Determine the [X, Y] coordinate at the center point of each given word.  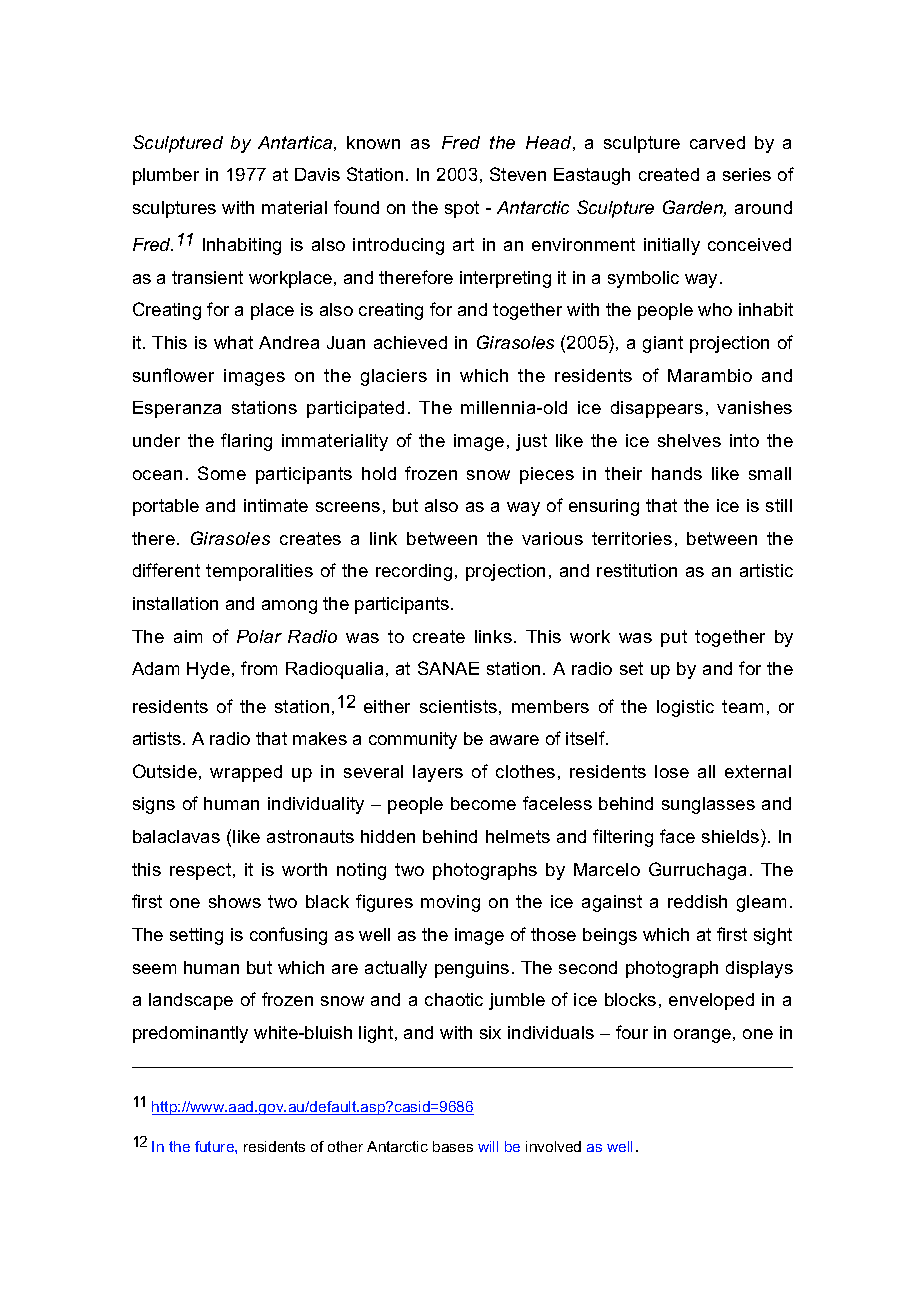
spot [462, 209]
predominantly [190, 1034]
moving [450, 903]
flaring [246, 442]
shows [235, 901]
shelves [689, 440]
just [531, 442]
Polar [259, 636]
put [674, 638]
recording [414, 572]
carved [717, 142]
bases [453, 1146]
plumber [166, 176]
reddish [697, 901]
